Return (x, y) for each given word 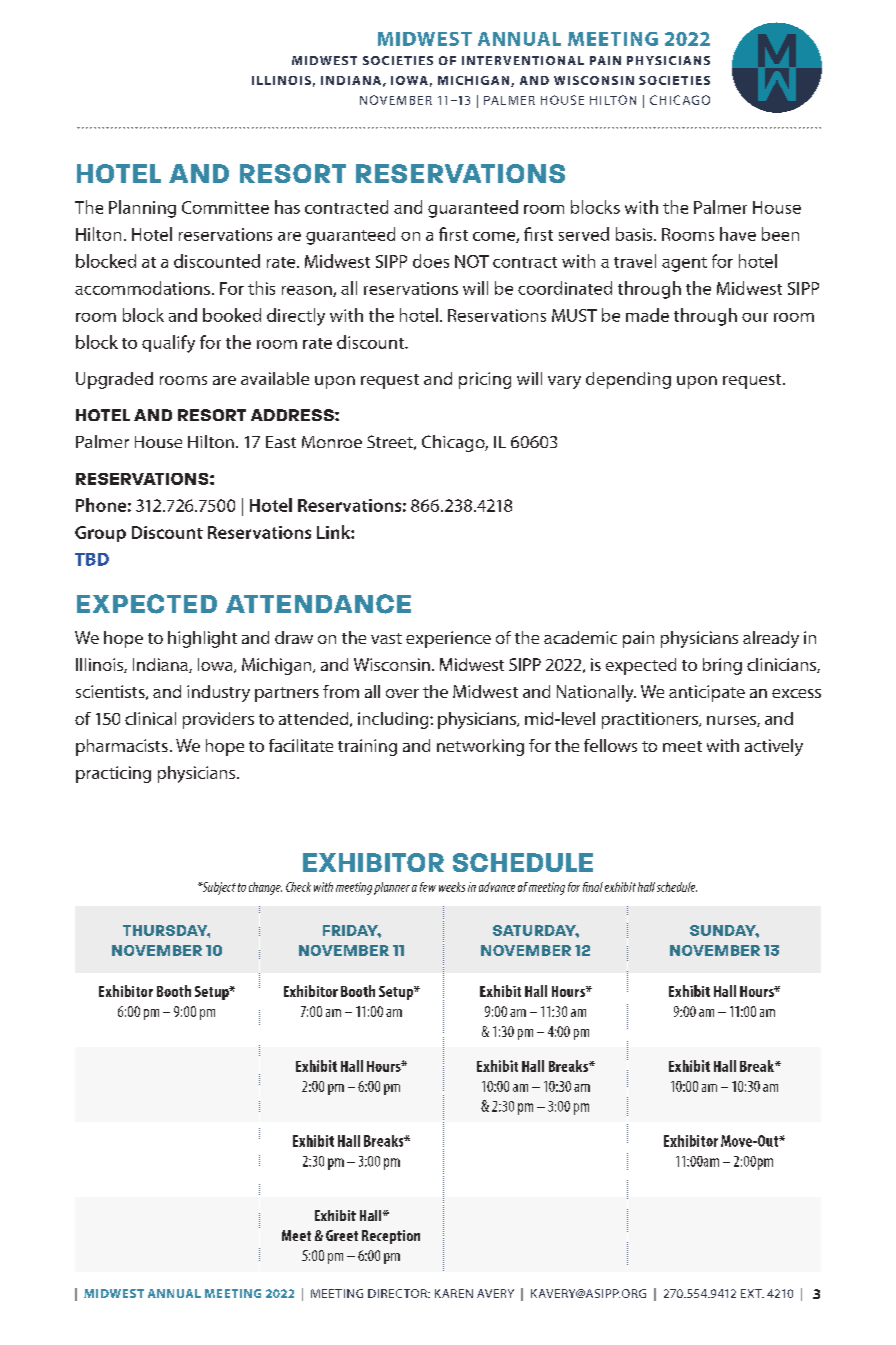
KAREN (454, 1293)
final (593, 887)
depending (628, 380)
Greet (342, 1235)
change (265, 888)
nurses (732, 721)
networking (480, 747)
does (431, 261)
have (738, 234)
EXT (752, 1293)
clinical (150, 718)
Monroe (332, 442)
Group (100, 534)
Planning (142, 209)
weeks (452, 887)
